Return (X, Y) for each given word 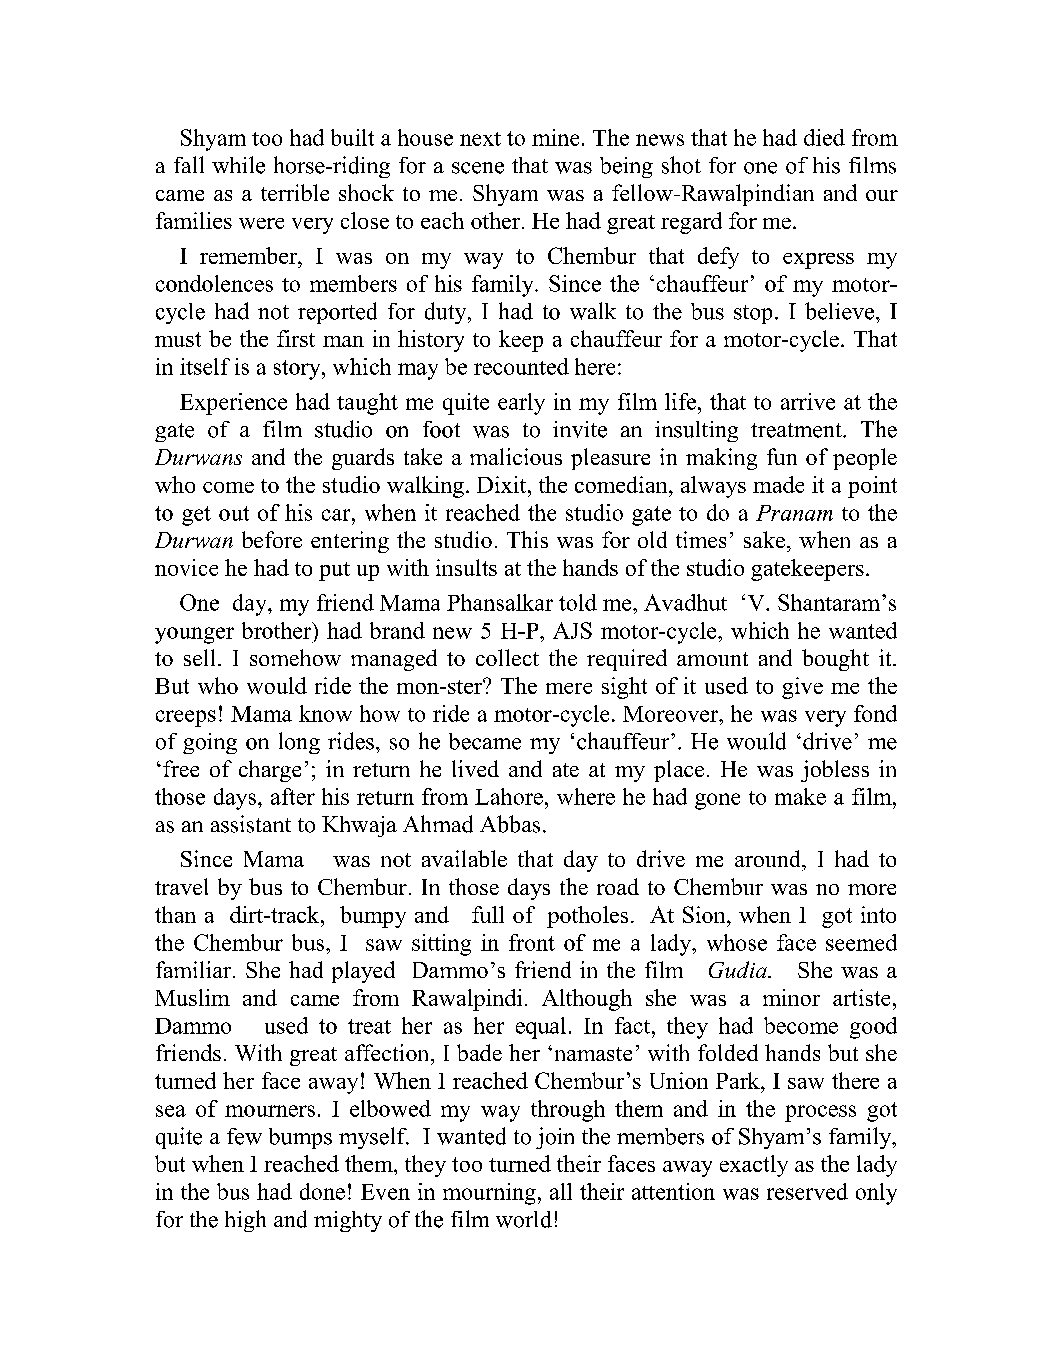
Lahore (509, 796)
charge (270, 771)
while (238, 165)
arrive (808, 401)
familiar (195, 969)
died (824, 137)
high (245, 1221)
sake (764, 539)
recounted (521, 366)
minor (791, 997)
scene (478, 168)
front (532, 942)
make (800, 796)
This (527, 539)
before (272, 539)
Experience (233, 404)
